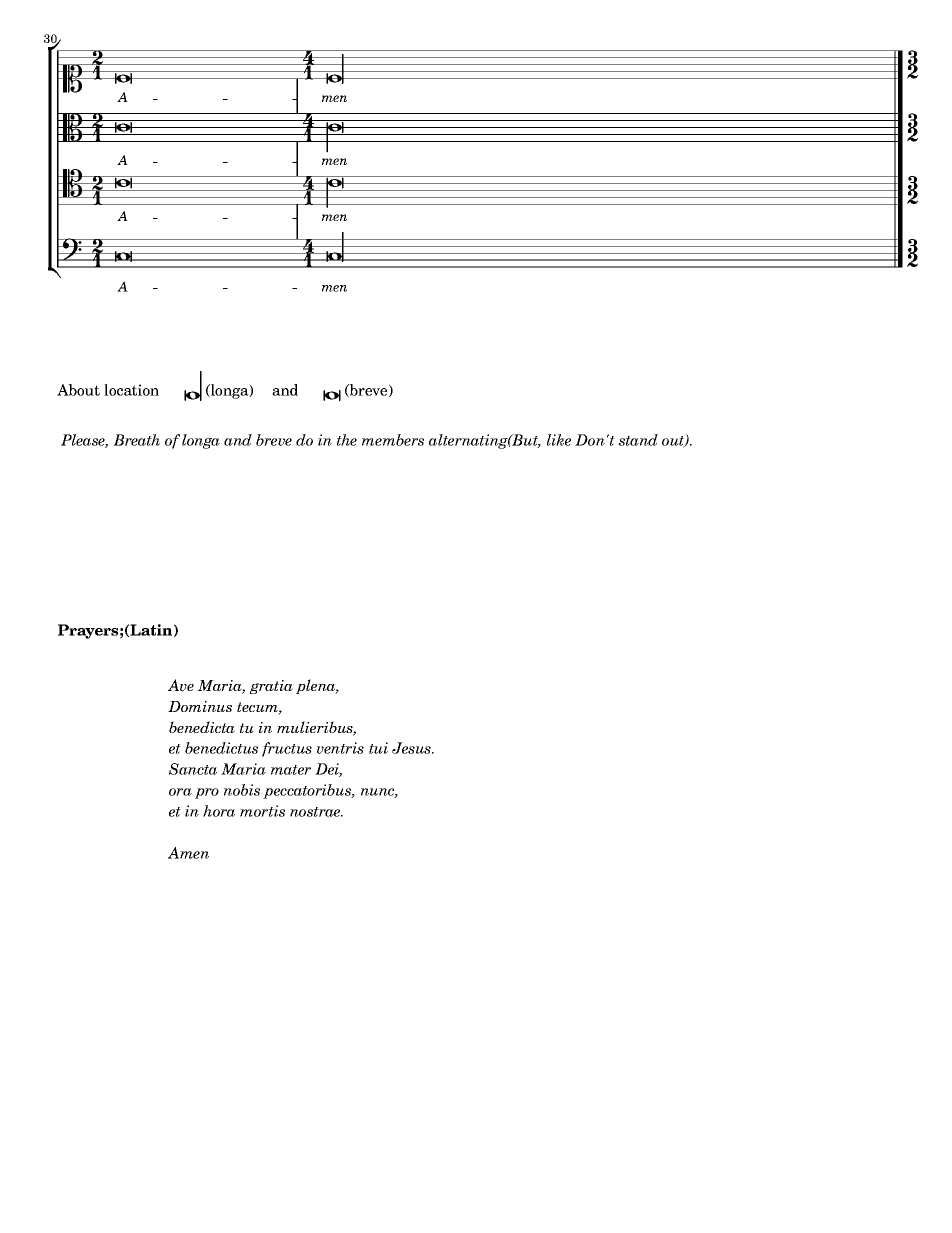 The height and width of the image is (1233, 952). What do you see at coordinates (559, 440) in the image?
I see `like` at bounding box center [559, 440].
